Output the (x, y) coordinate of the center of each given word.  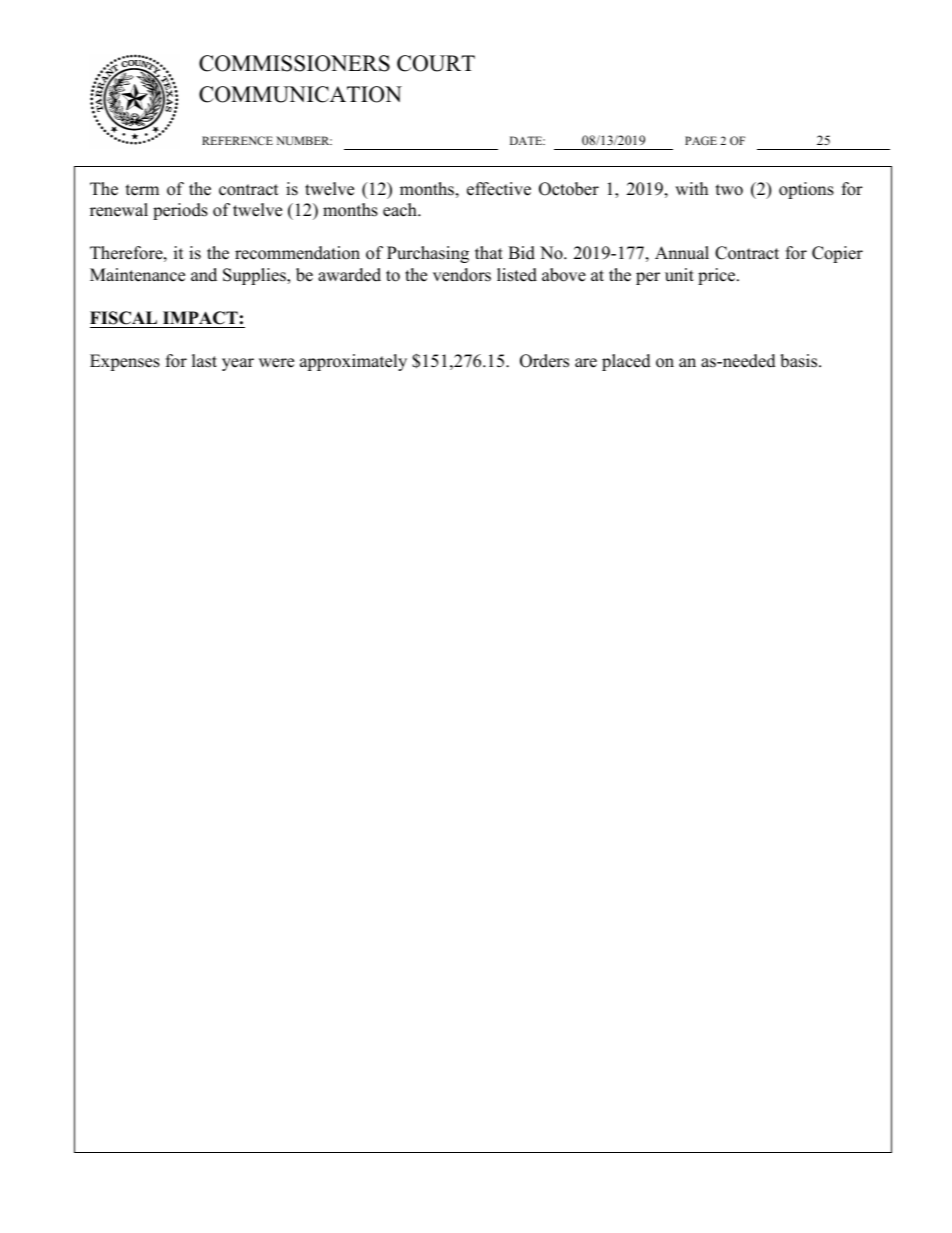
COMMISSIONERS (294, 63)
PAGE (701, 140)
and (204, 275)
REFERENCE (237, 140)
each (401, 210)
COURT (436, 63)
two (729, 190)
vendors (462, 275)
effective (499, 189)
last (204, 361)
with (691, 188)
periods (180, 211)
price (718, 276)
